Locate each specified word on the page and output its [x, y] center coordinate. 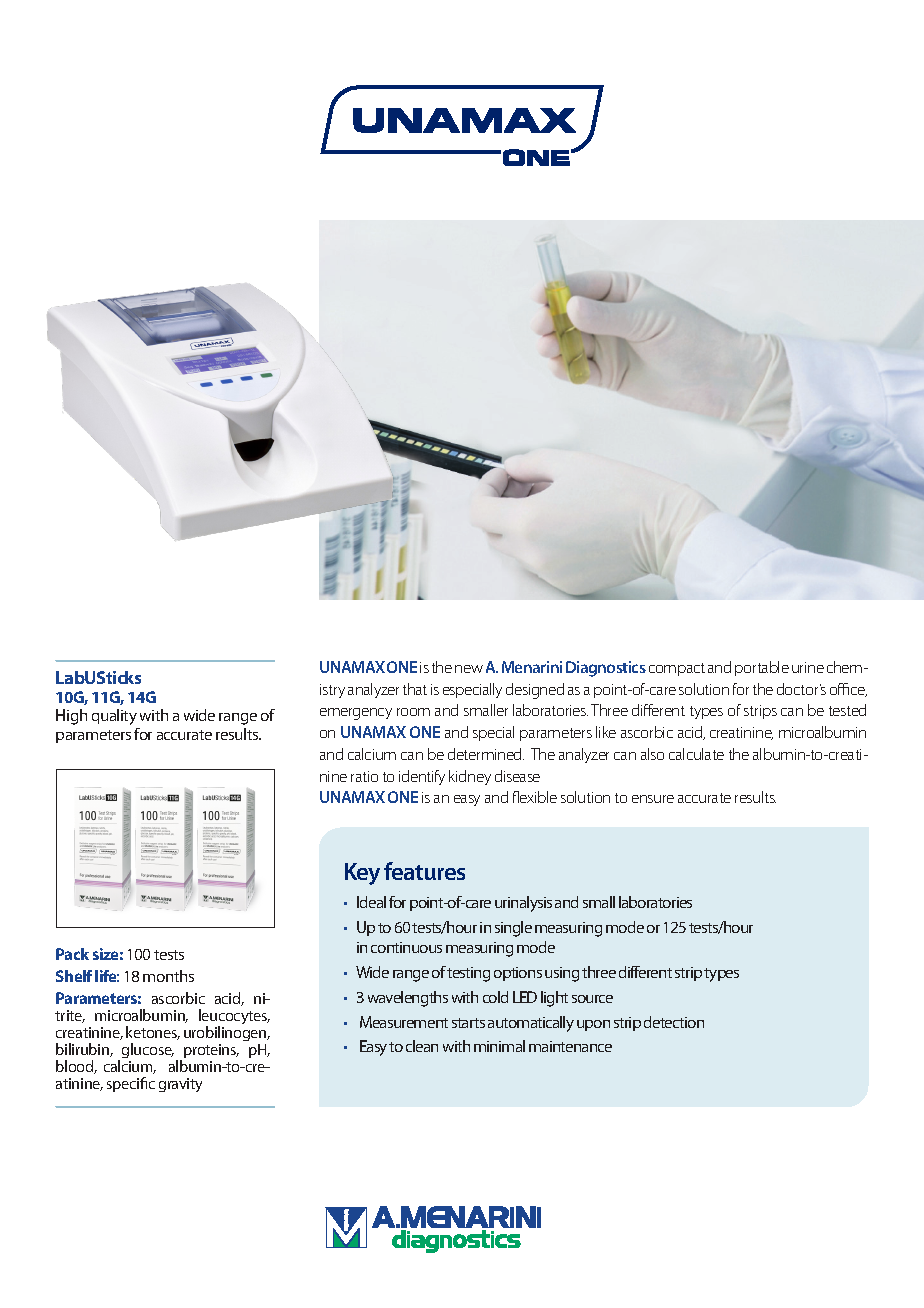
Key [362, 874]
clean [422, 1046]
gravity [180, 1085]
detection [674, 1022]
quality [114, 717]
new [469, 669]
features [424, 871]
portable [762, 668]
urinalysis [523, 904]
